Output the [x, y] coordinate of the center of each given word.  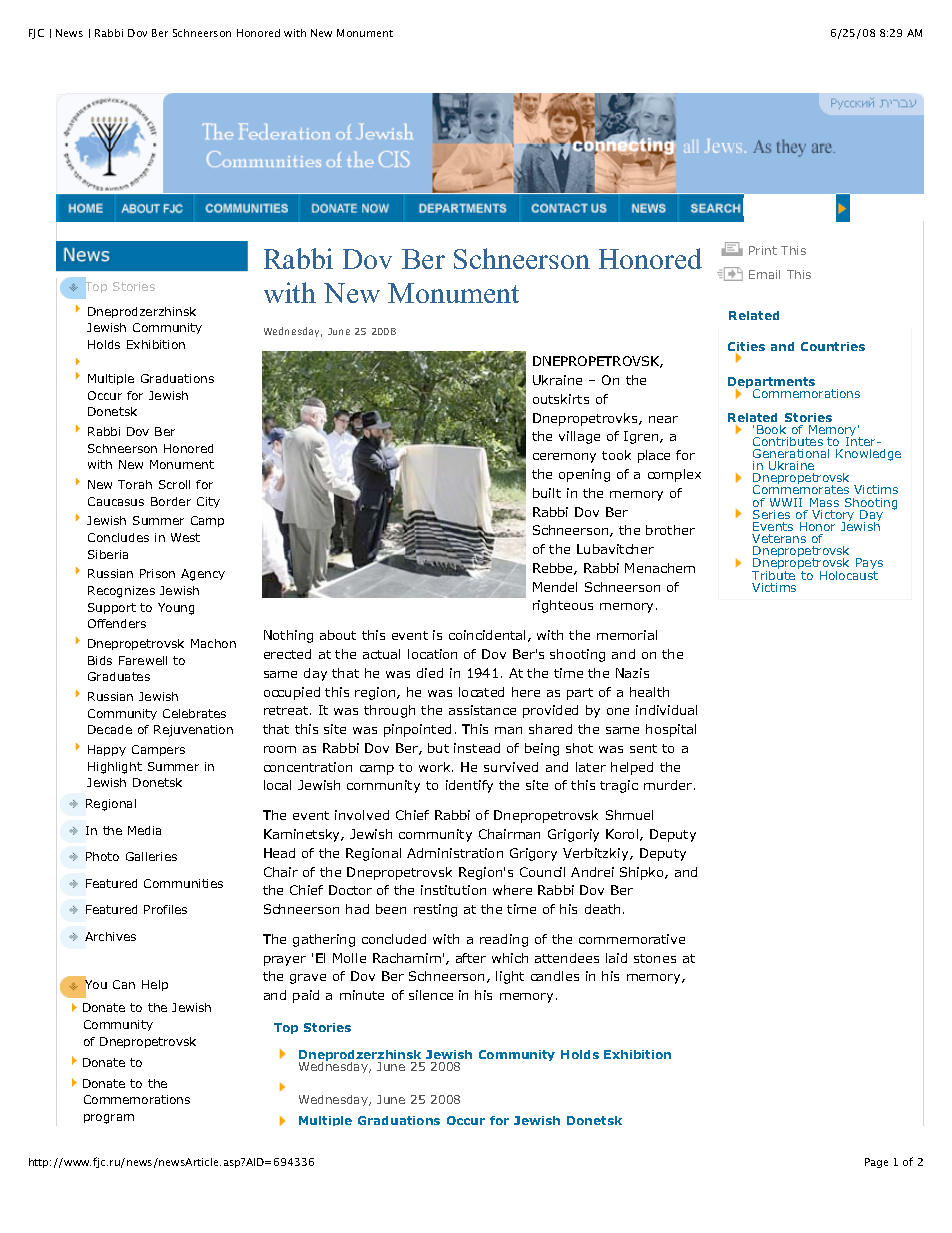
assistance [482, 710]
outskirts [561, 399]
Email [764, 274]
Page [876, 1163]
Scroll [174, 484]
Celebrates [194, 713]
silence [431, 995]
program [109, 1119]
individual [666, 710]
